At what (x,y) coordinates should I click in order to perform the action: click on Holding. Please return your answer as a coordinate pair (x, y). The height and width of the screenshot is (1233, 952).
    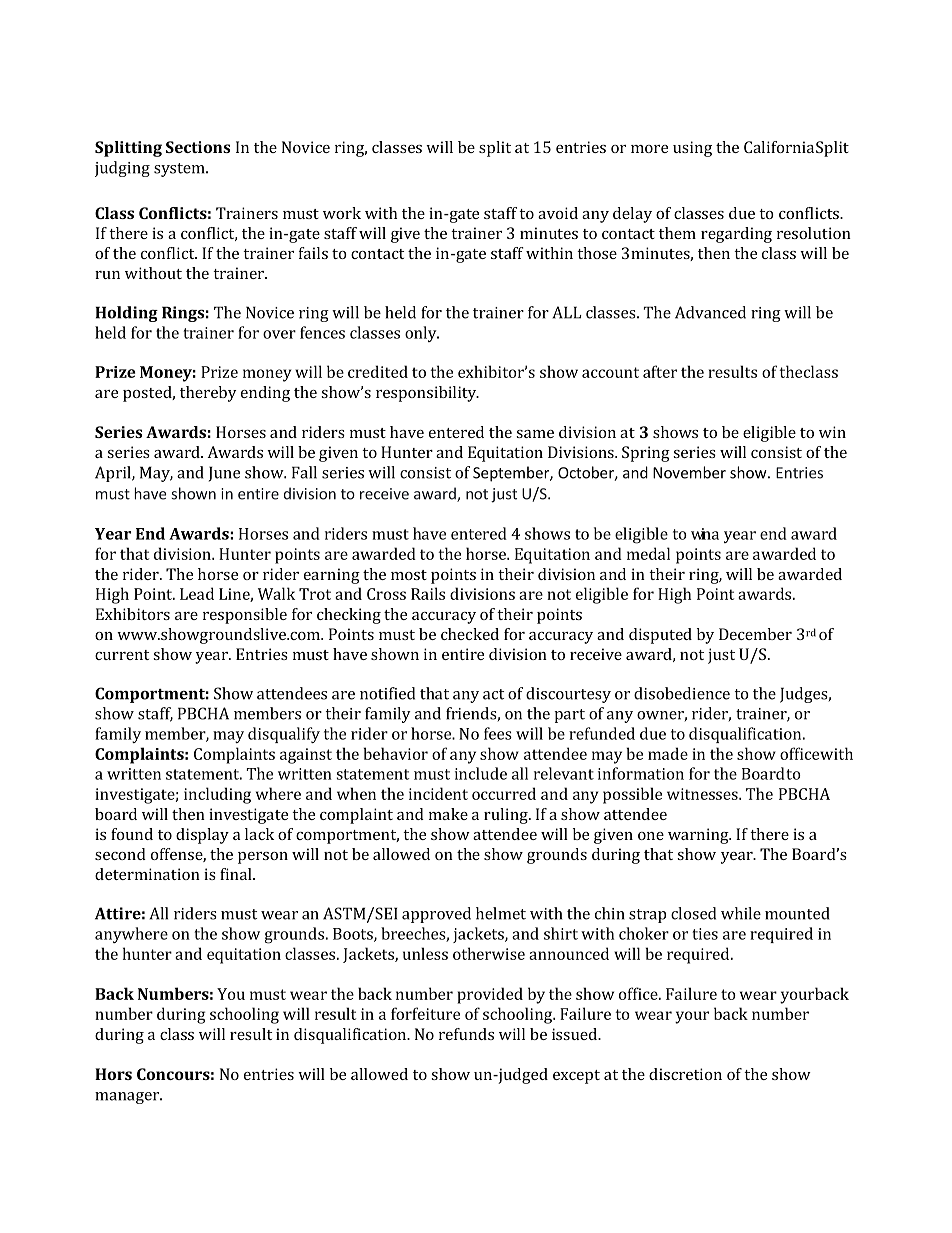
    Looking at the image, I should click on (127, 314).
